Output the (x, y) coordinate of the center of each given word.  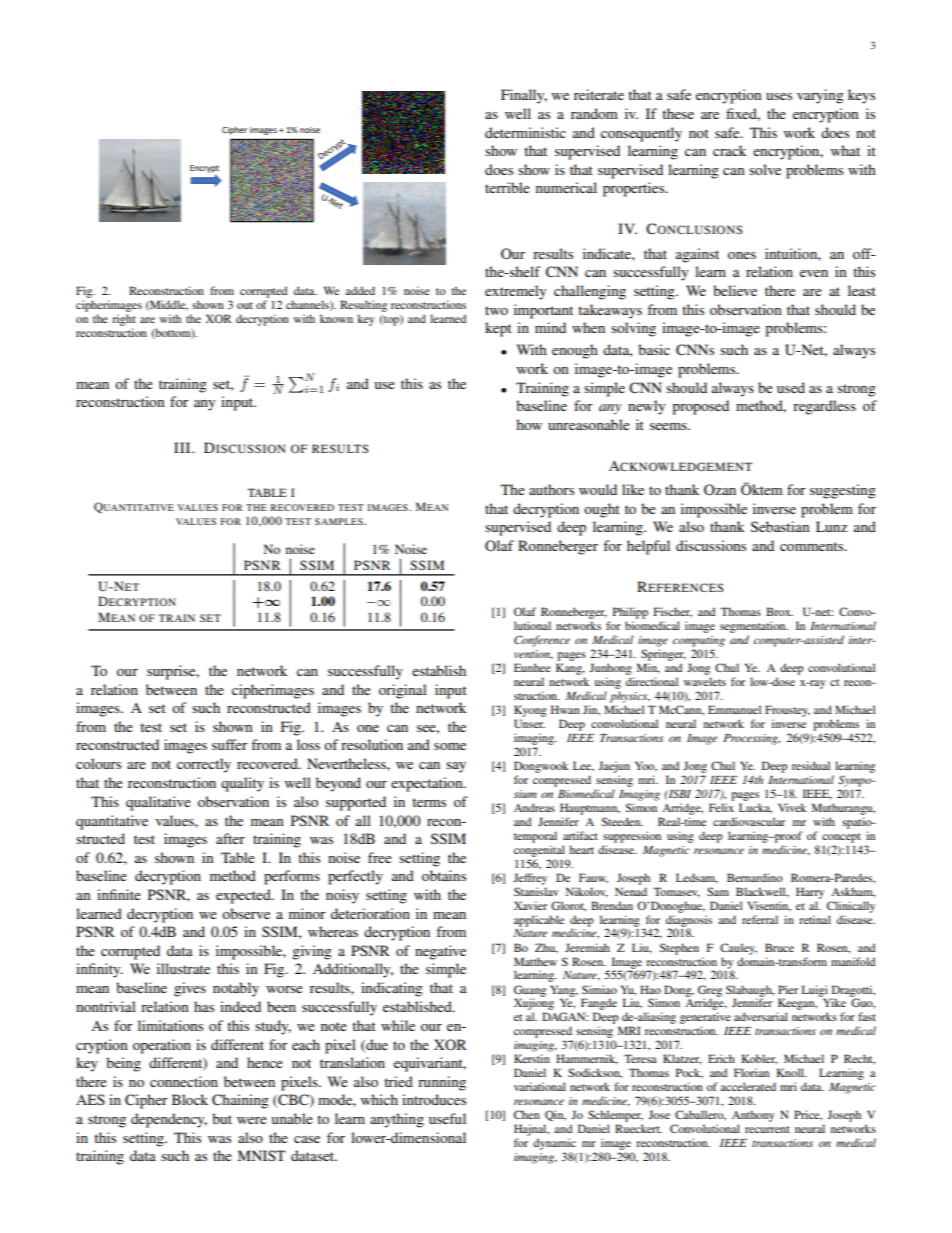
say (456, 767)
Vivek (792, 807)
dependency (169, 1120)
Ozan (720, 490)
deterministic (525, 132)
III (183, 447)
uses (779, 96)
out (245, 305)
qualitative (158, 803)
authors (551, 489)
